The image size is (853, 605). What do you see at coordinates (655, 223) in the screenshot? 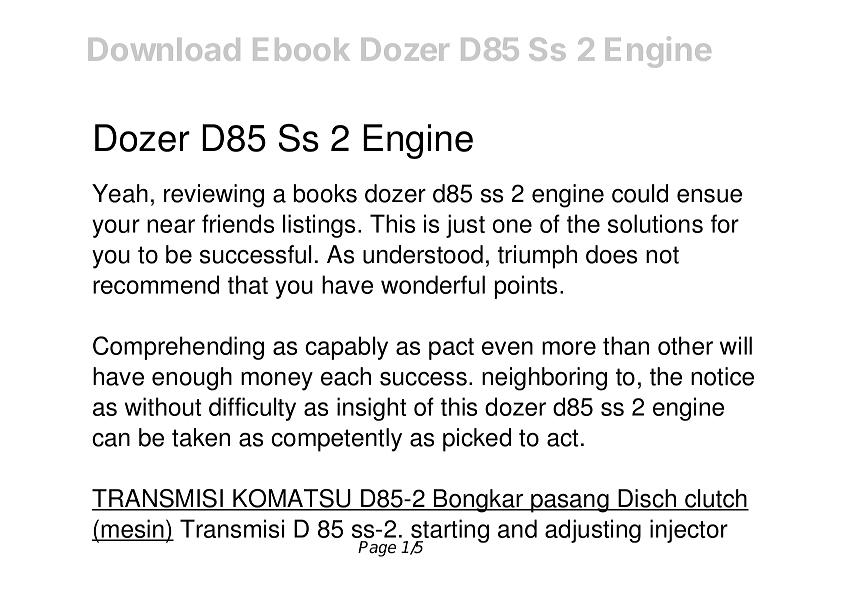
I see `solutions` at bounding box center [655, 223].
